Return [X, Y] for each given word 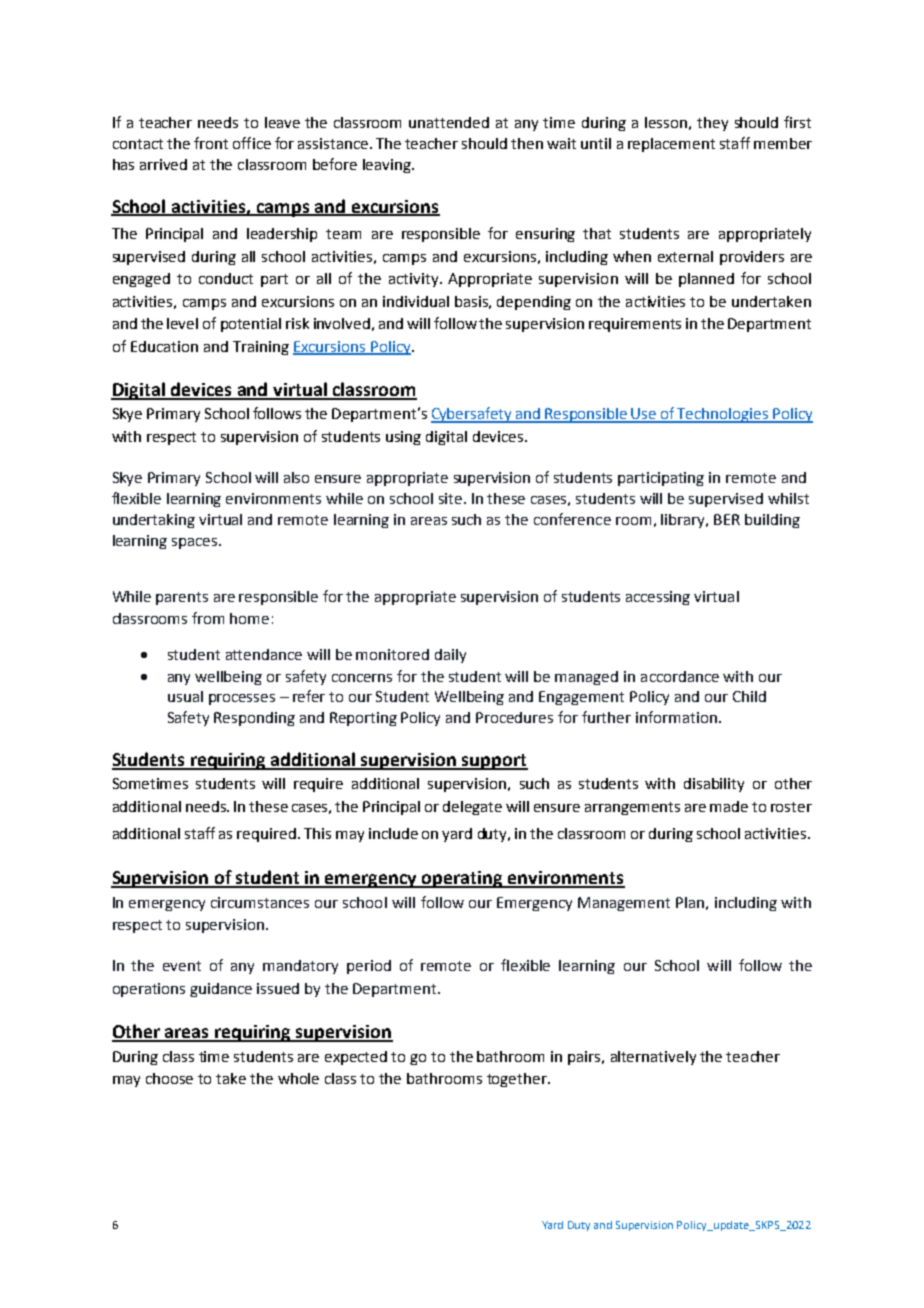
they [712, 124]
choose [169, 1078]
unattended [449, 122]
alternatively [653, 1058]
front [211, 143]
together [518, 1080]
